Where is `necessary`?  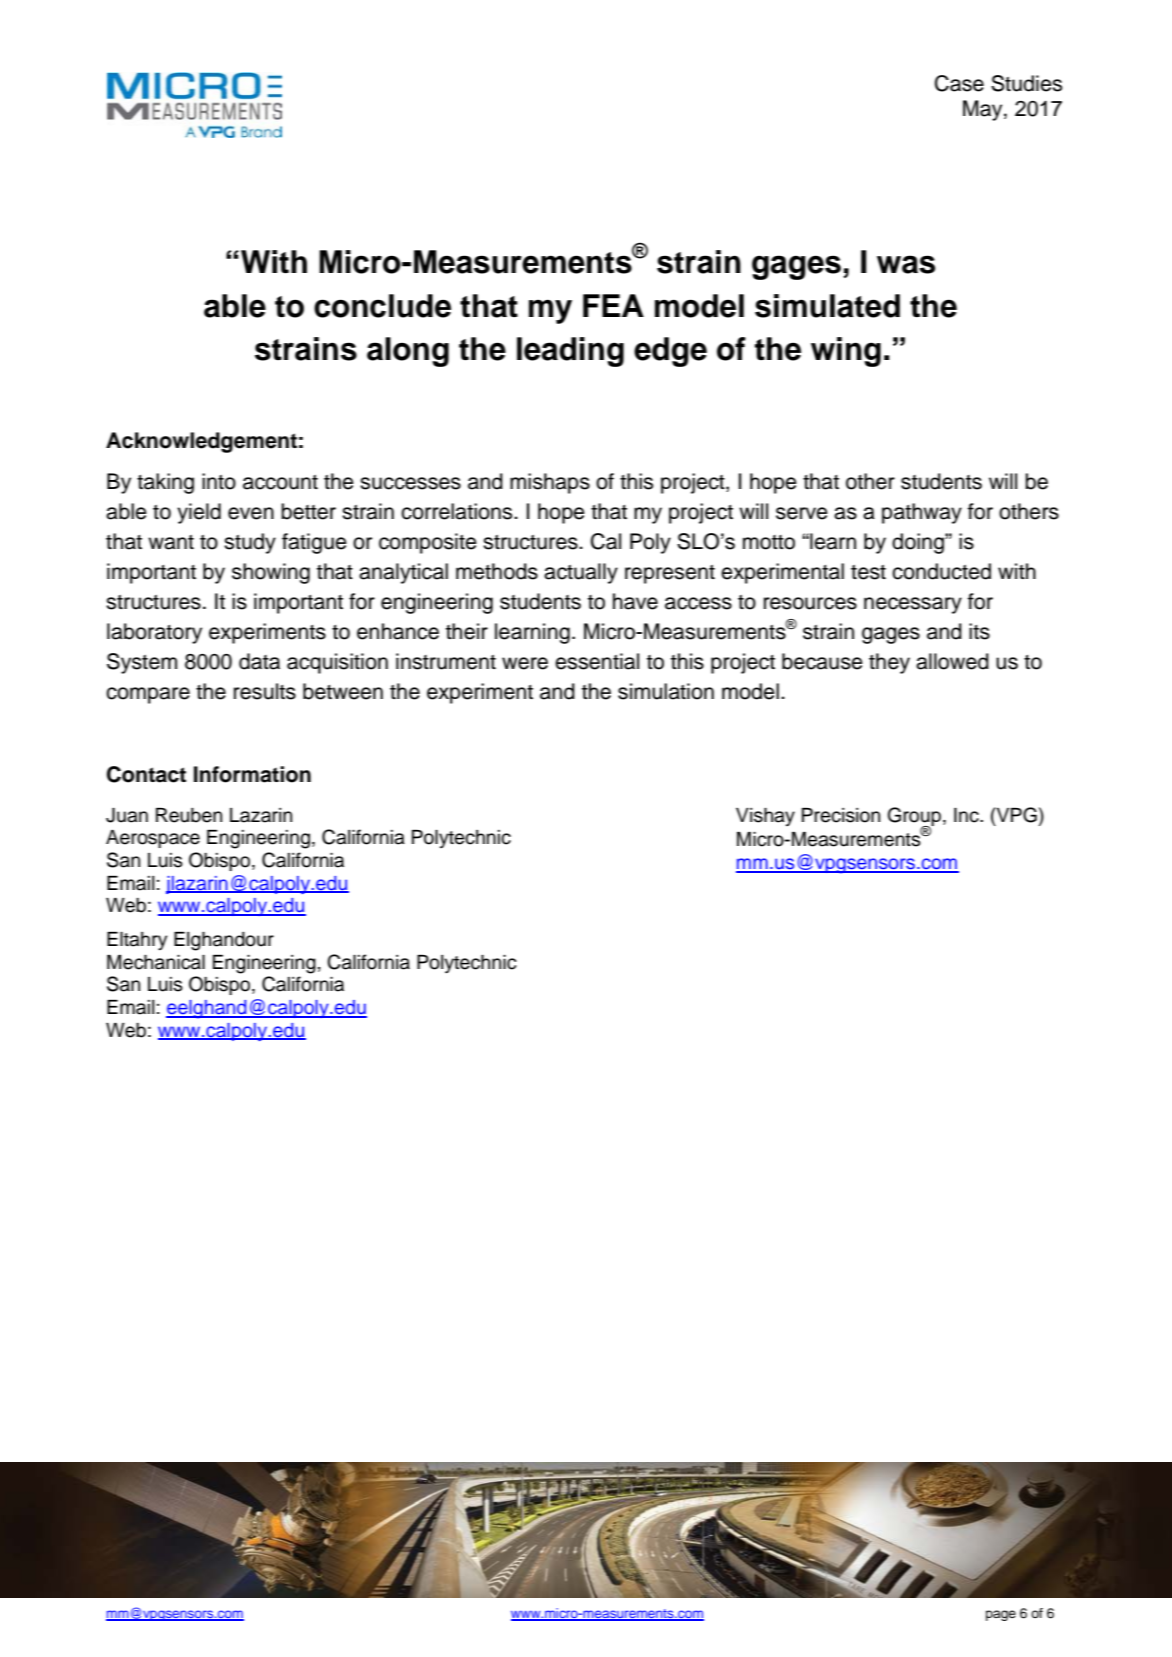
necessary is located at coordinates (913, 605).
